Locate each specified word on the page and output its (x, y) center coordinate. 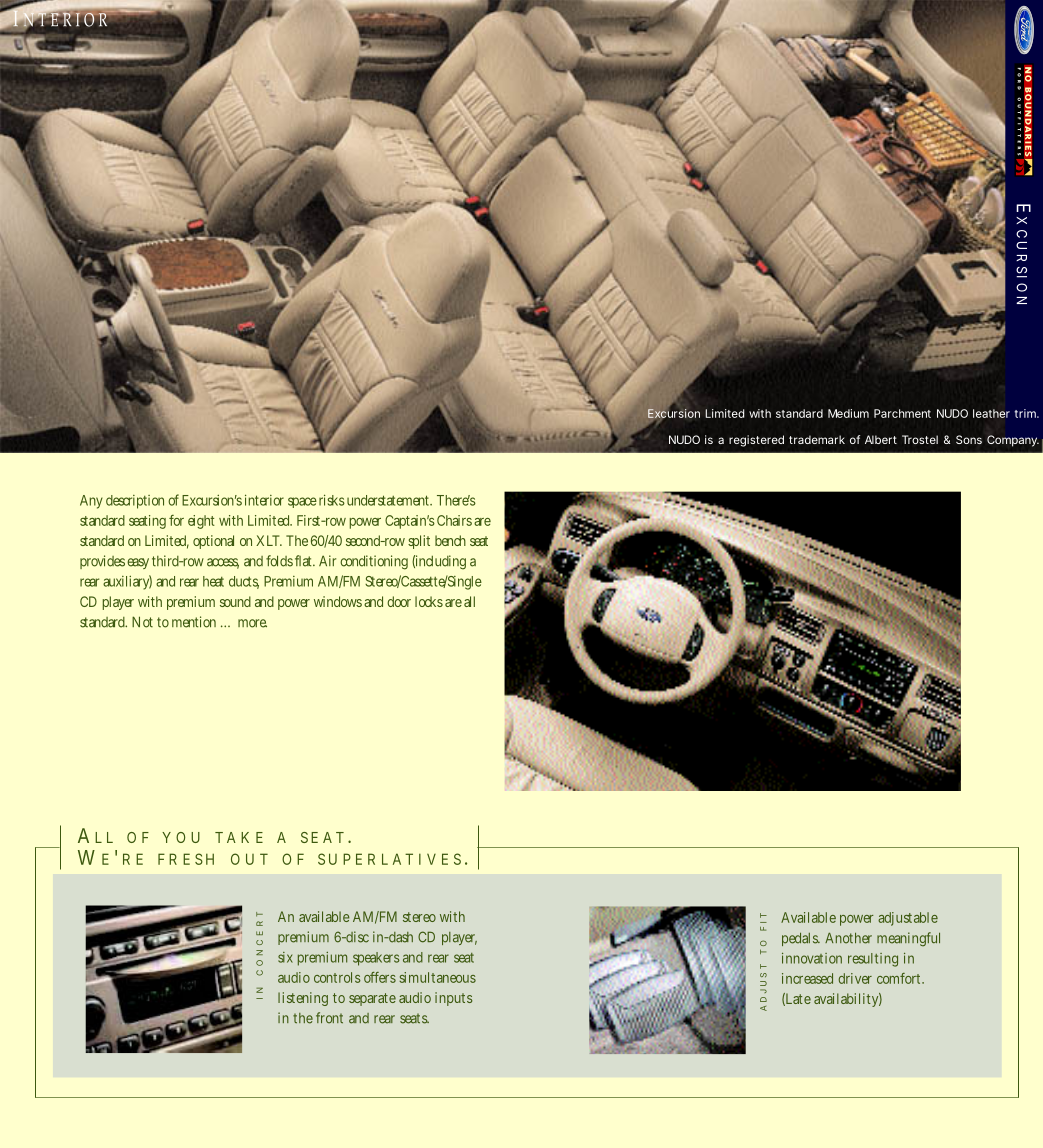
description (137, 502)
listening (303, 999)
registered (756, 441)
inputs (453, 999)
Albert (881, 439)
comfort (900, 978)
